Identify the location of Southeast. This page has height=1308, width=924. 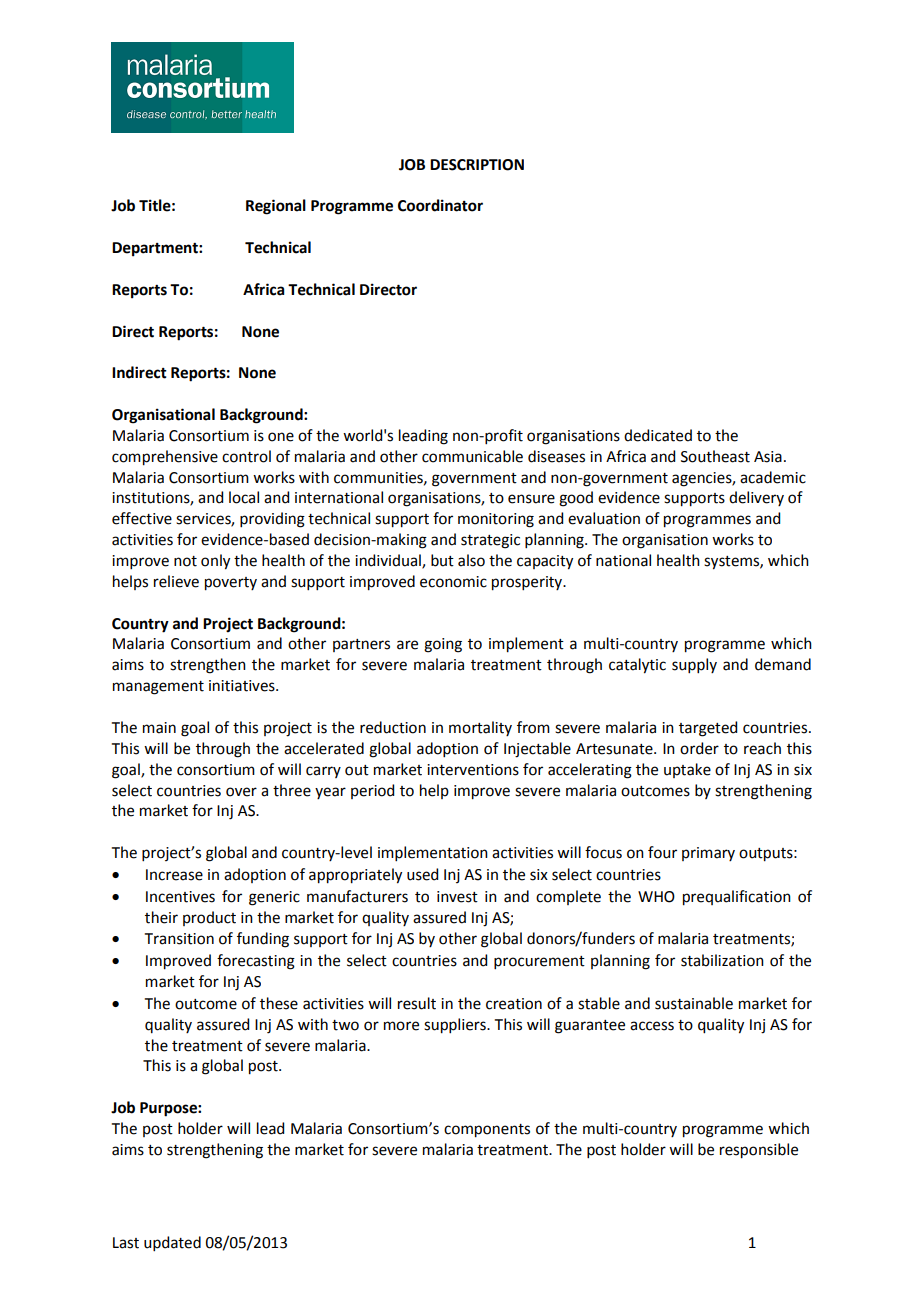
(715, 456).
